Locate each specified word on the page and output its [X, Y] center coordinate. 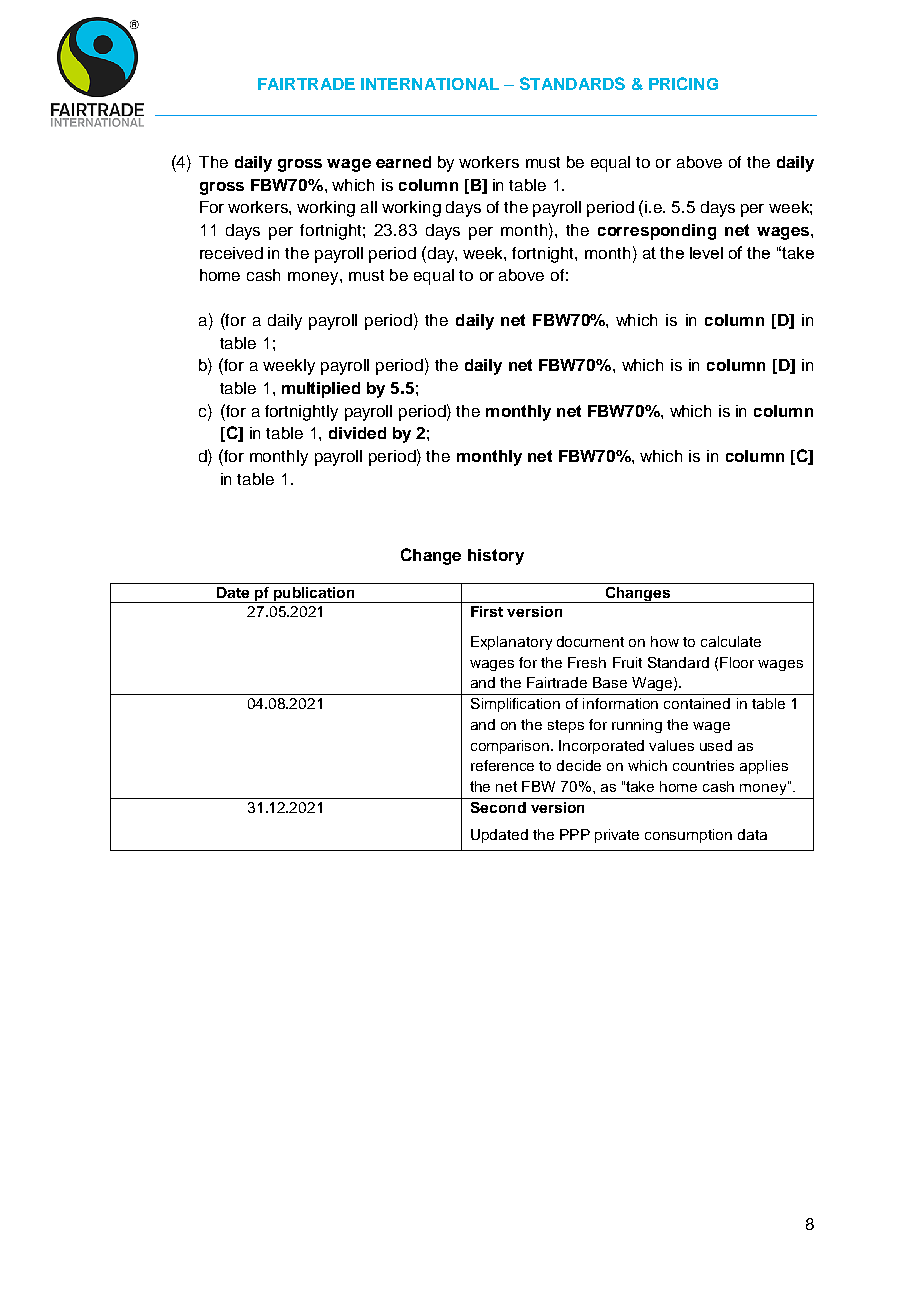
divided [357, 433]
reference [502, 765]
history [496, 557]
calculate [731, 641]
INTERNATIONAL [430, 84]
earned [403, 162]
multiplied [321, 390]
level [706, 253]
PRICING [683, 83]
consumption [688, 836]
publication [314, 595]
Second [498, 807]
